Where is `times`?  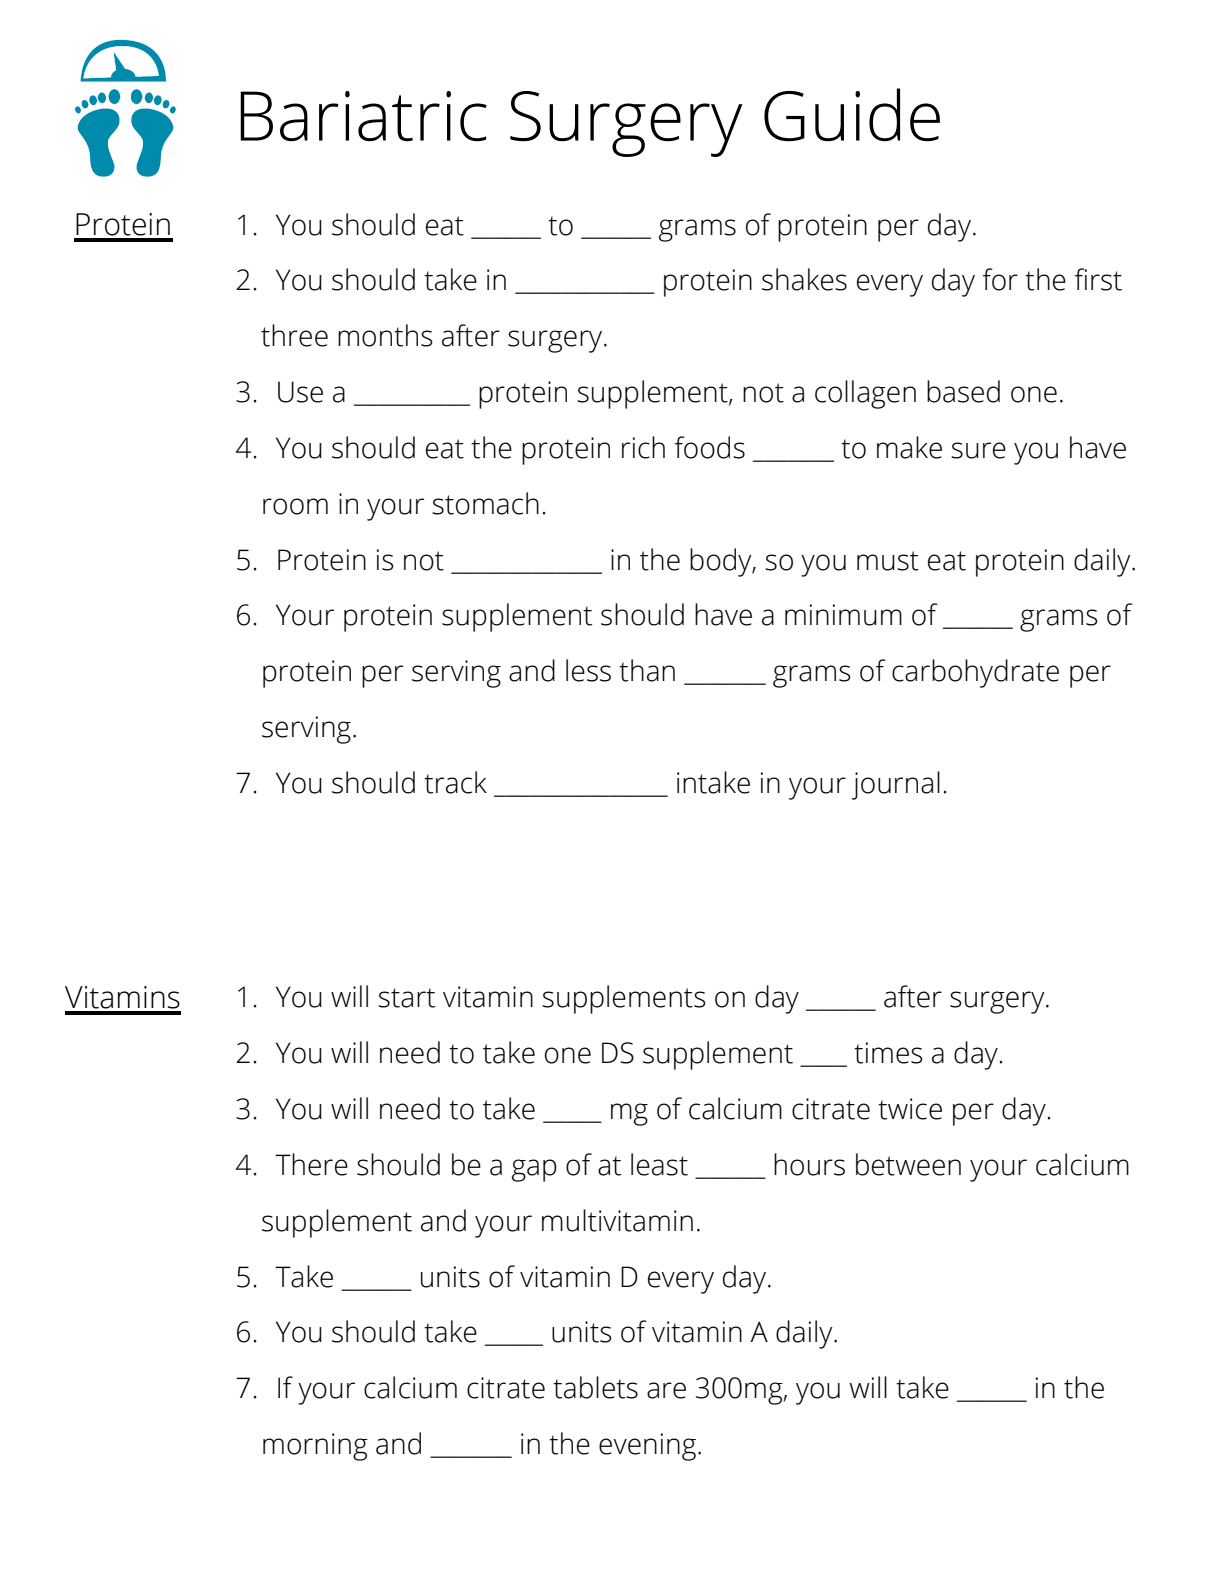
times is located at coordinates (888, 1053).
